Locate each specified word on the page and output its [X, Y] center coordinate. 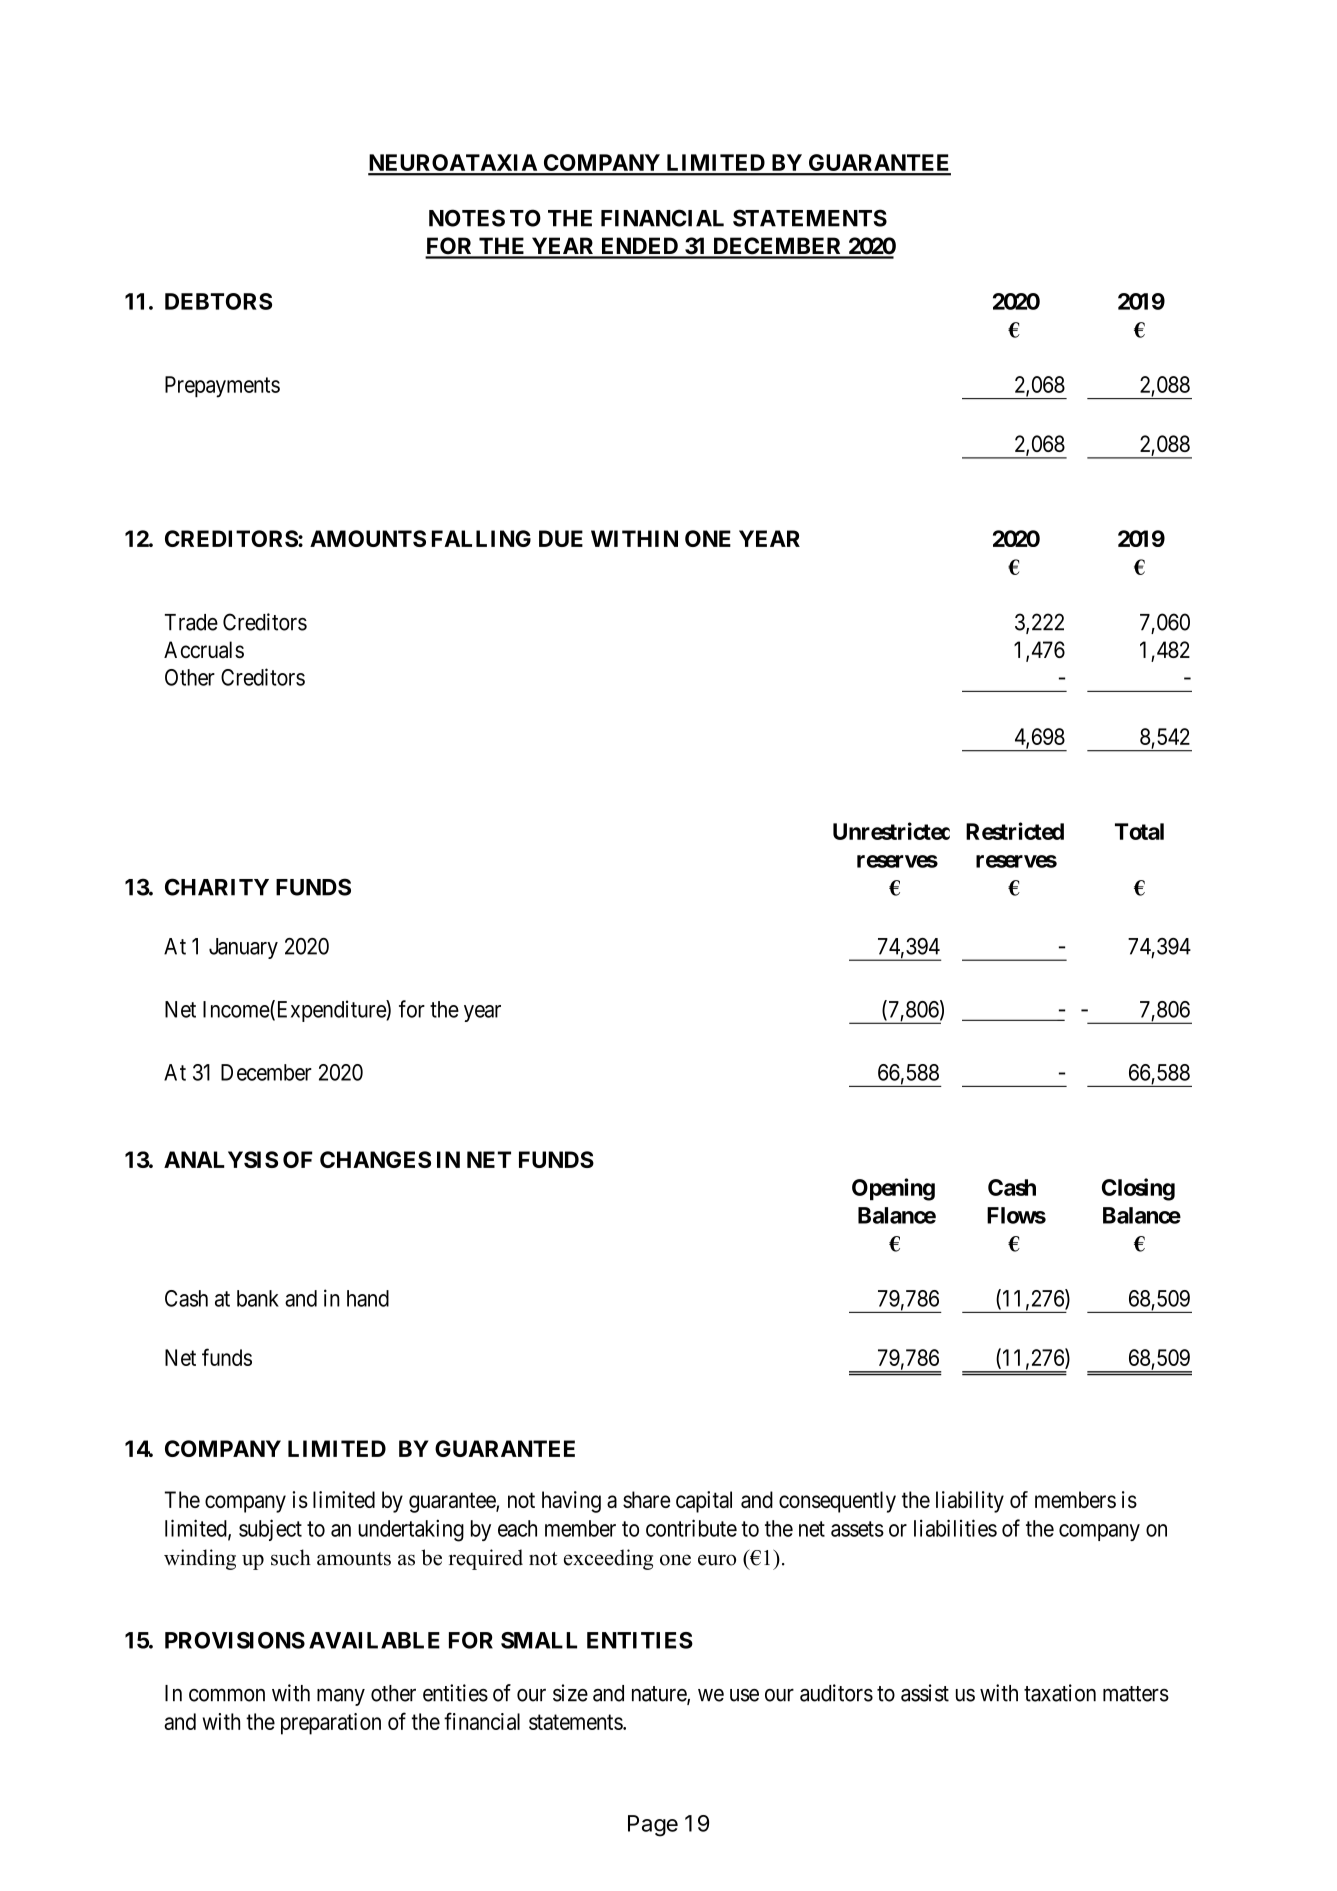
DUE [561, 538]
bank [258, 1298]
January [243, 948]
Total [1139, 831]
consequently [837, 1502]
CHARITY [217, 887]
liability [970, 1502]
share [646, 1499]
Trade [191, 622]
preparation [331, 1724]
